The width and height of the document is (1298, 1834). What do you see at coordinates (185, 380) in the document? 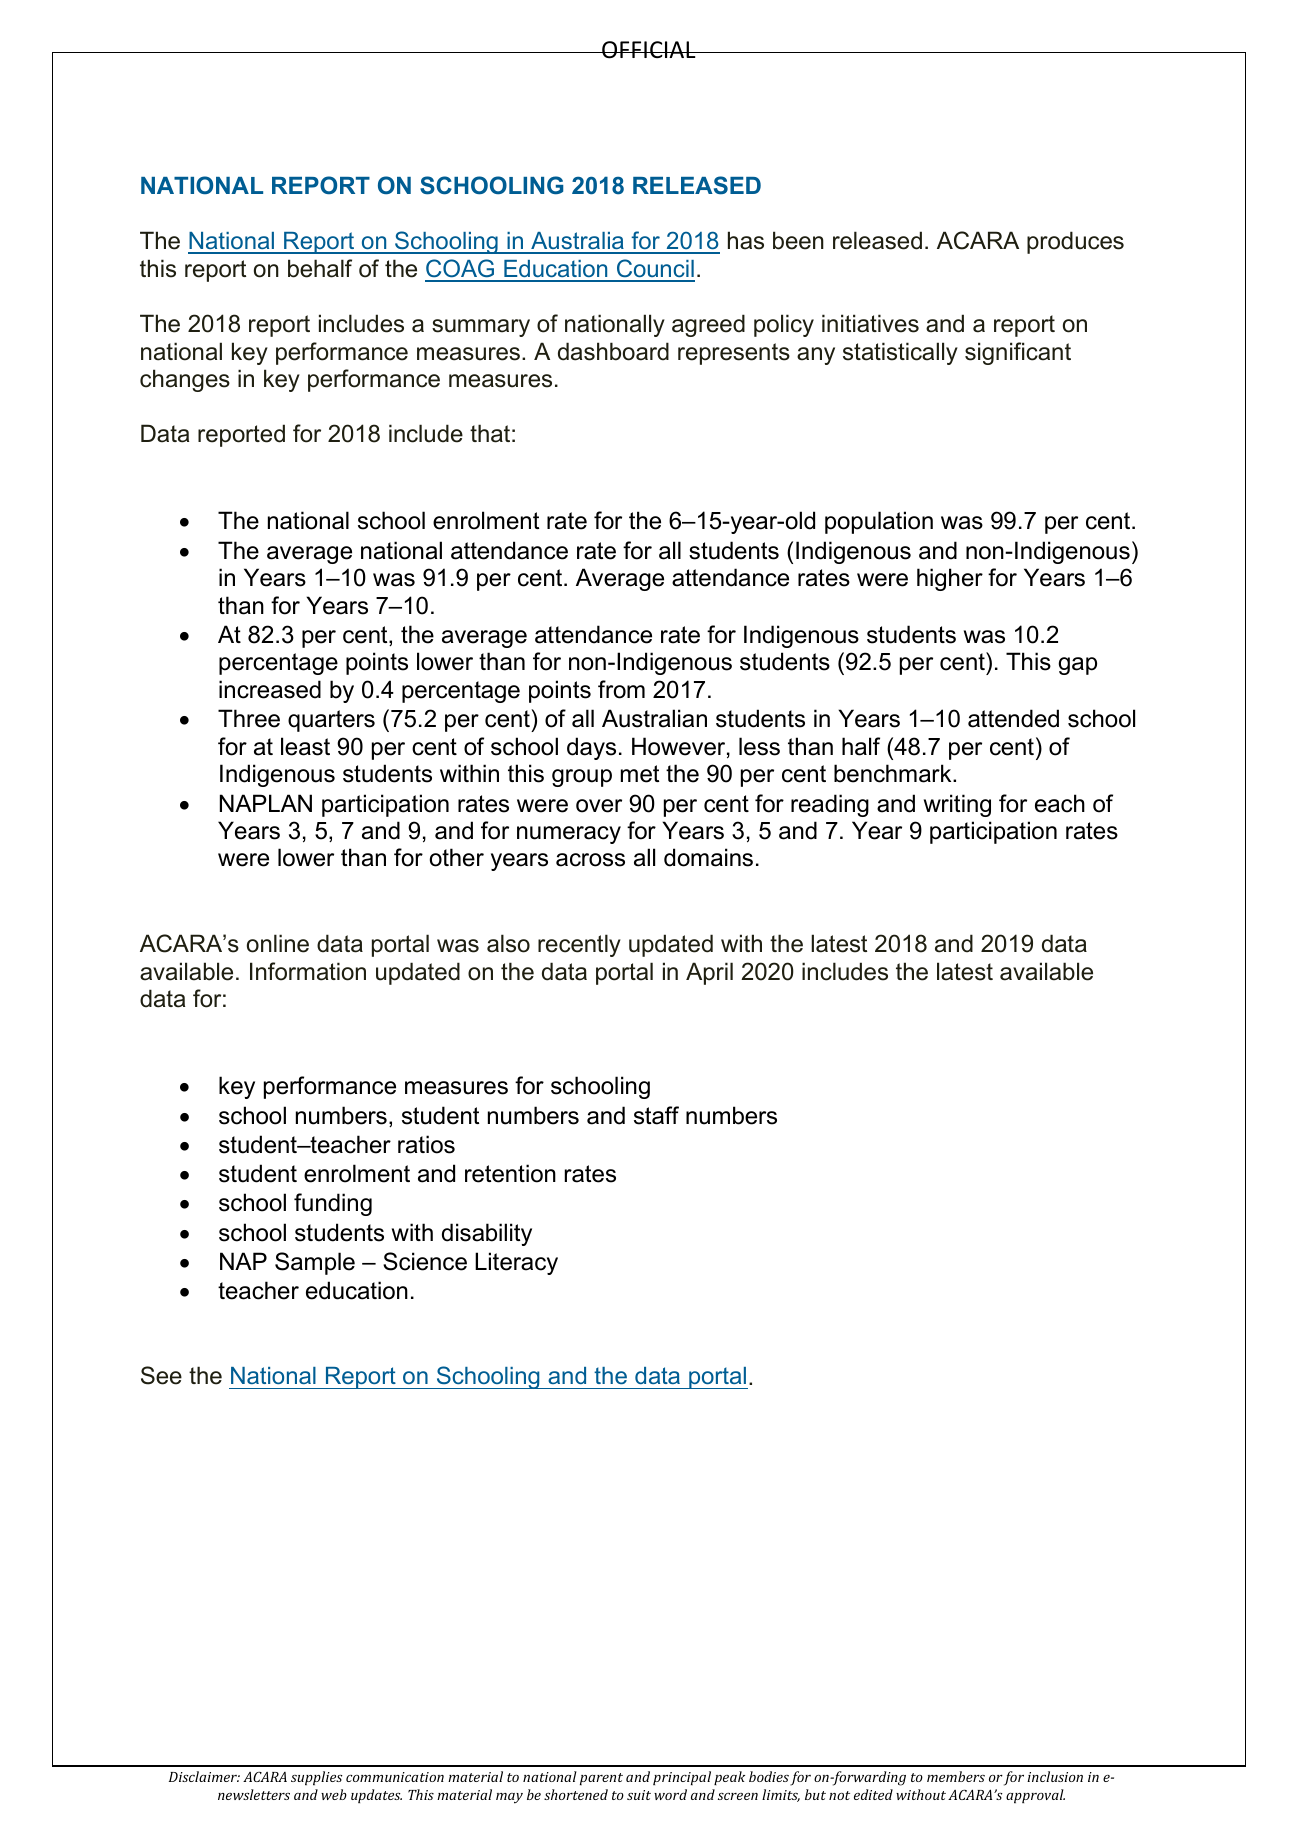
I see `changes` at bounding box center [185, 380].
